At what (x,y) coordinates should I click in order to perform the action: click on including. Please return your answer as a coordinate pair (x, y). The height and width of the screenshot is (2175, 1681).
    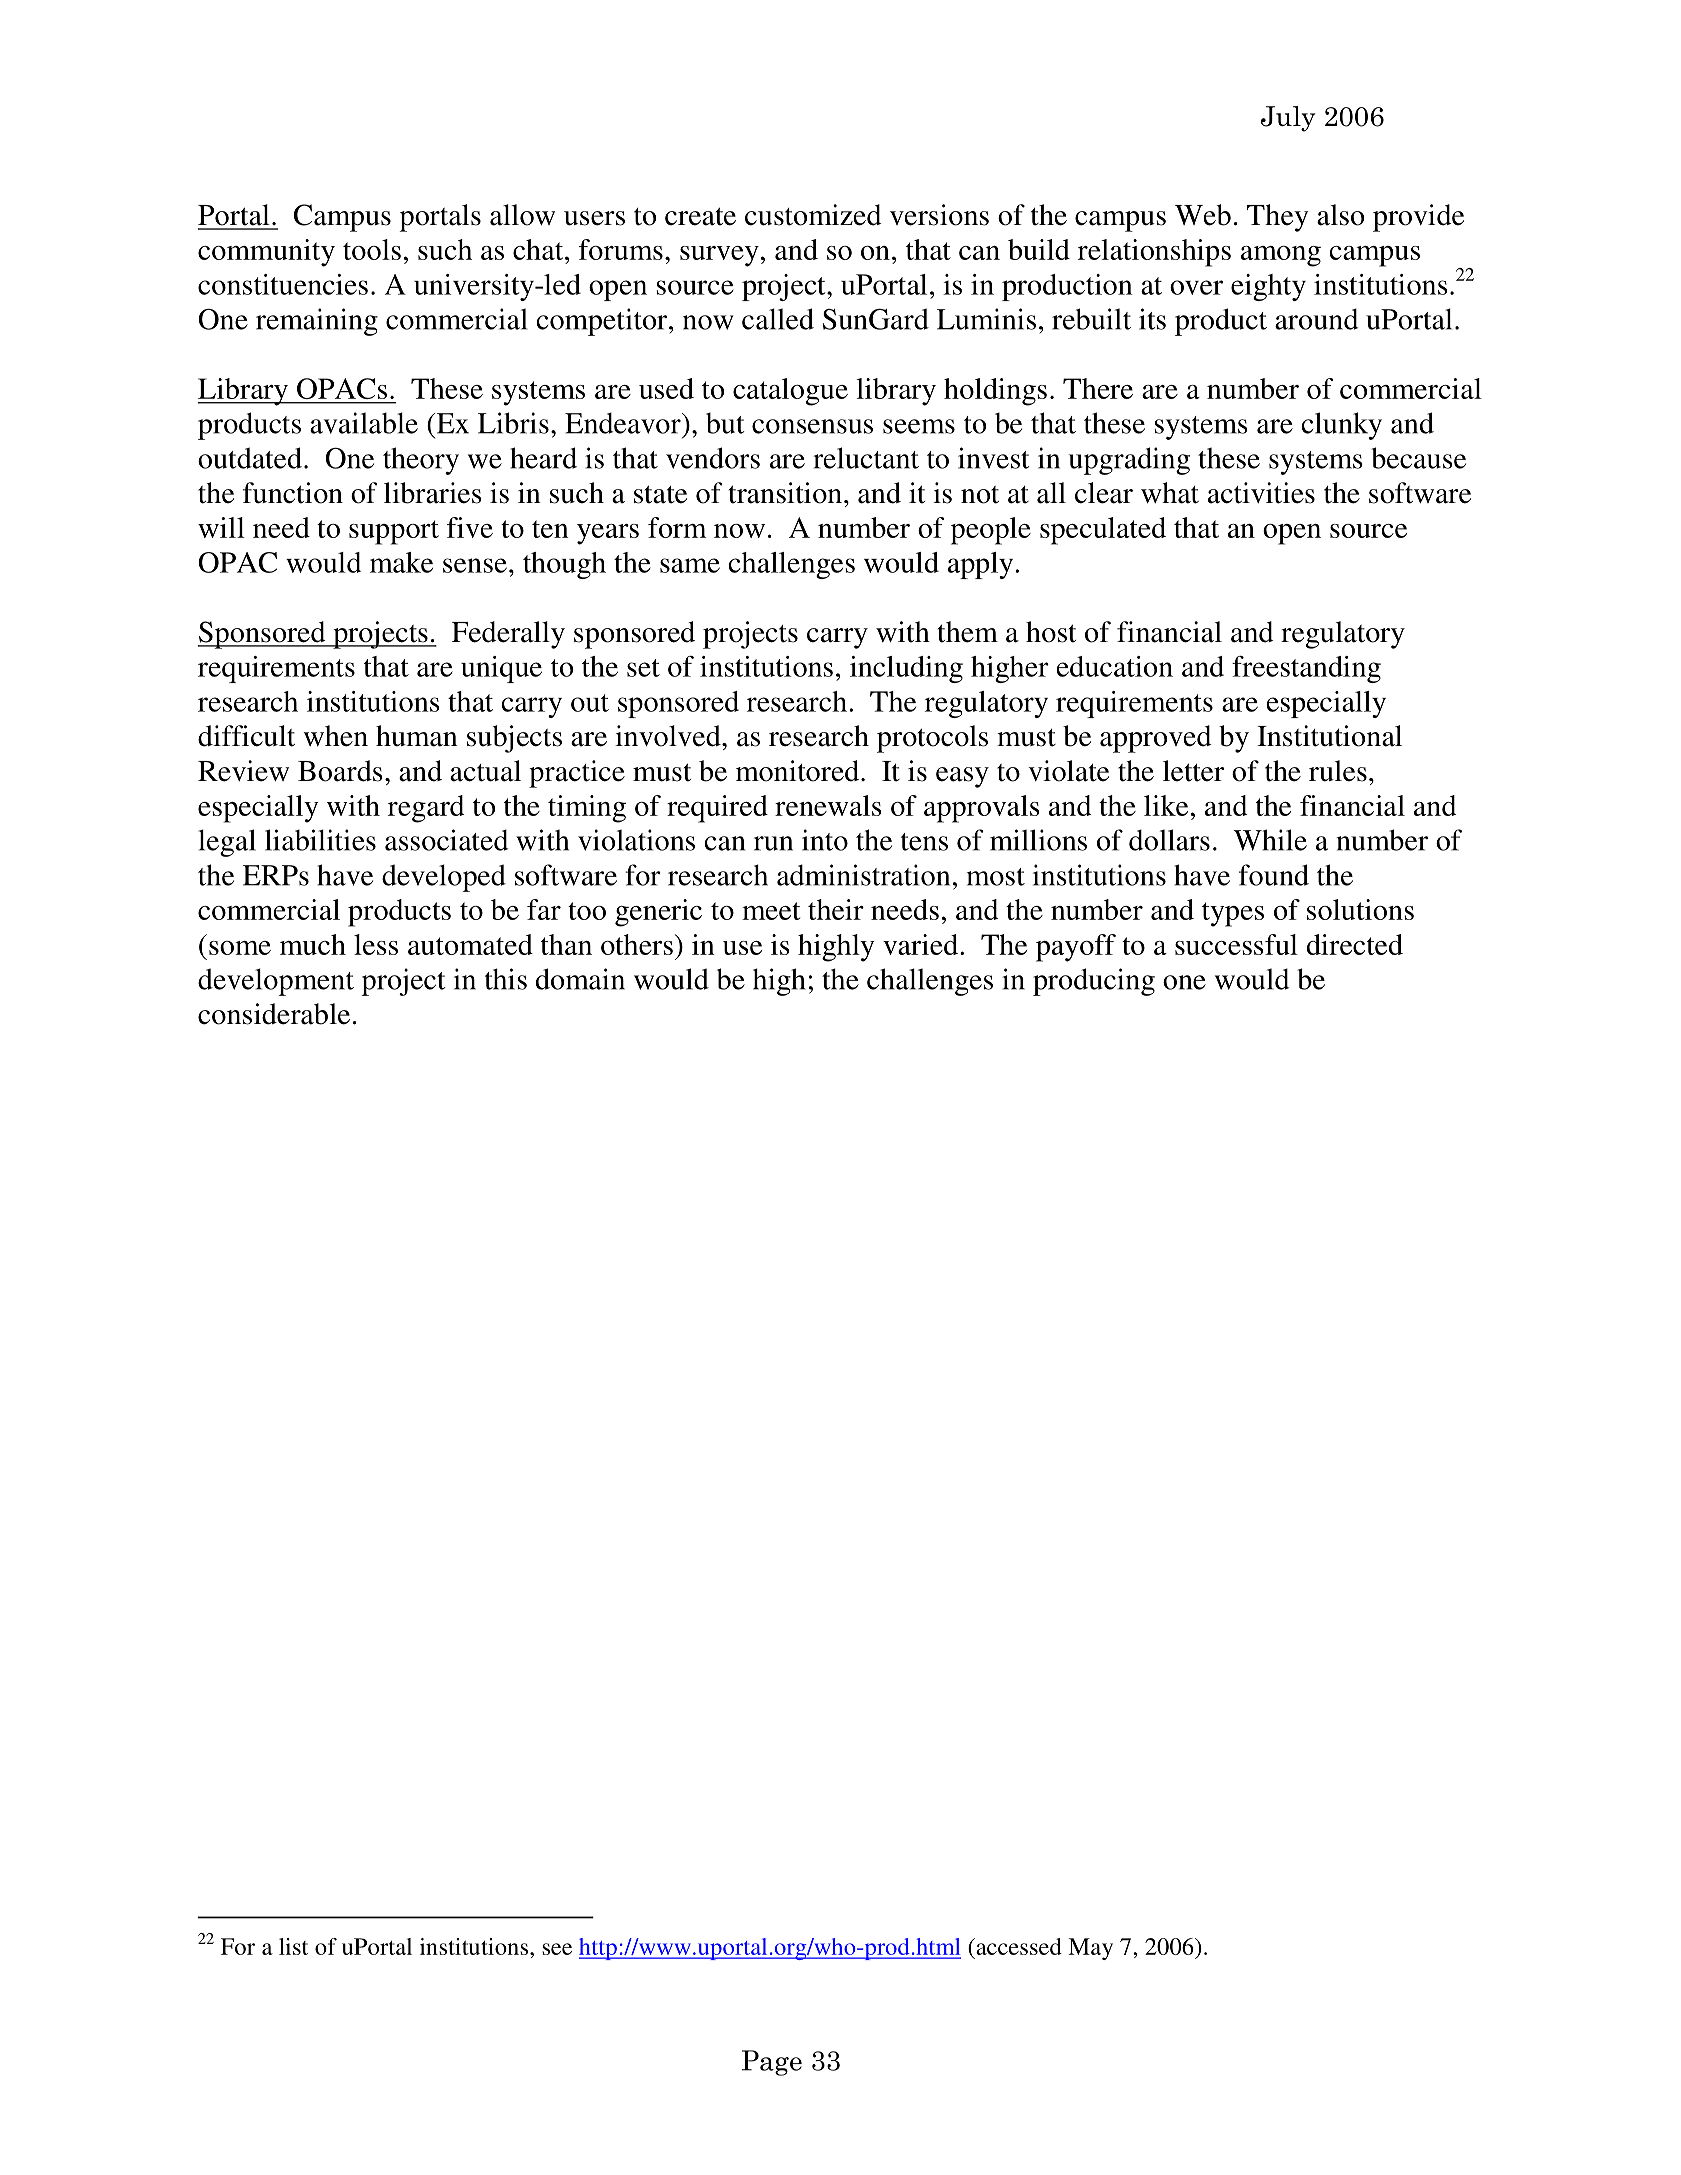
    Looking at the image, I should click on (906, 669).
